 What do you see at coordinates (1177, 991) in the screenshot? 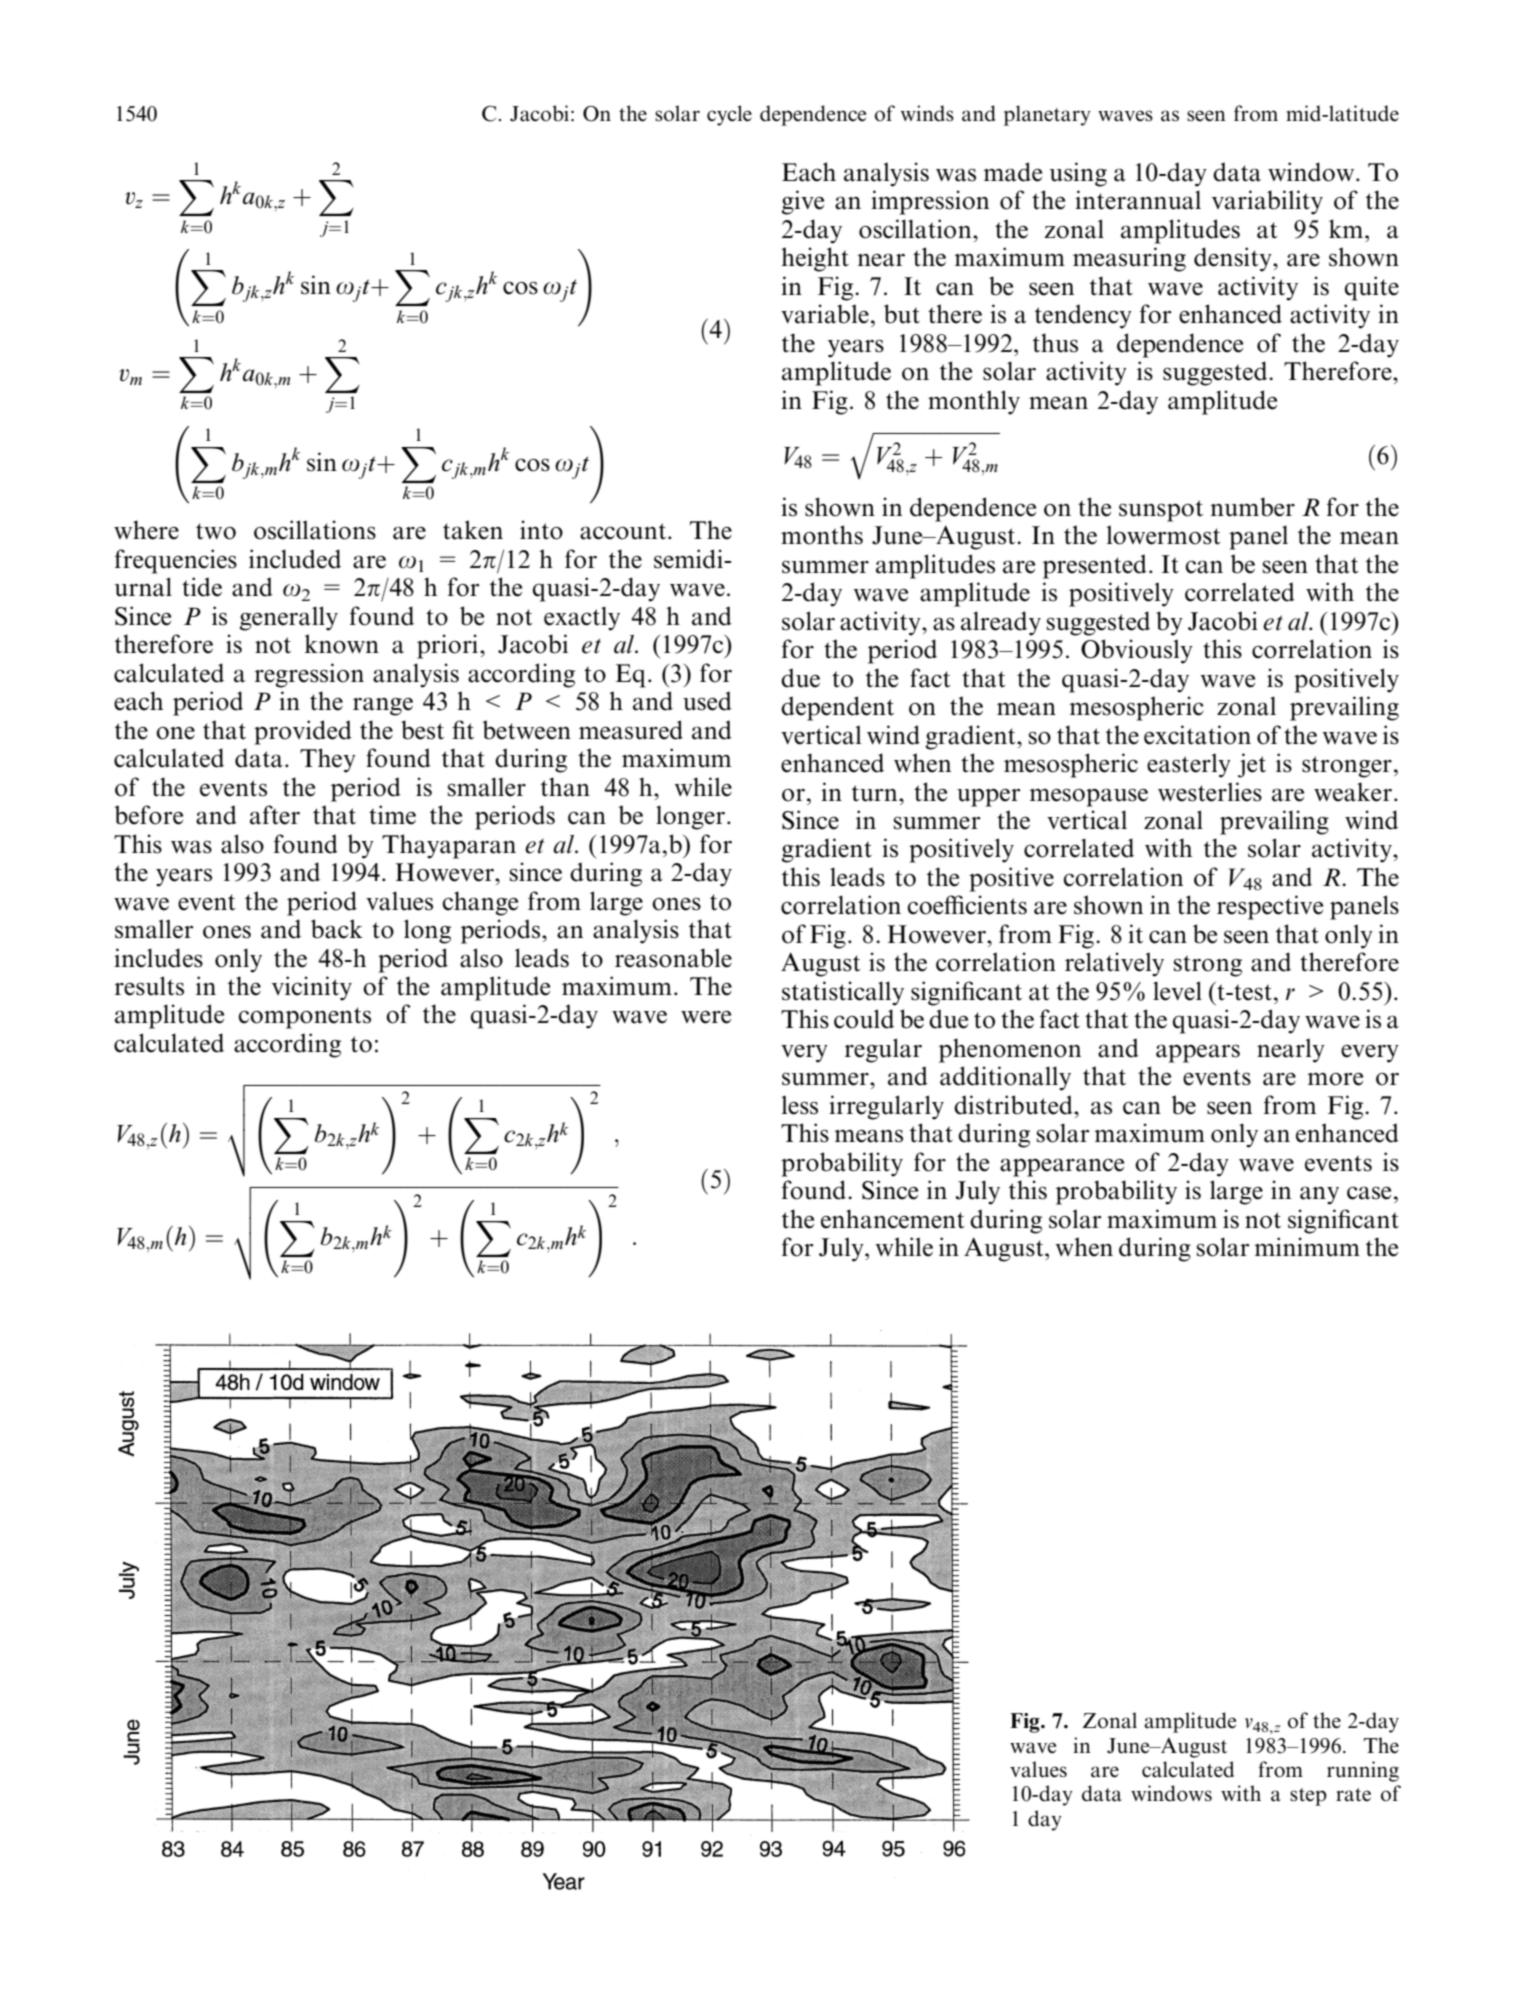
I see `level` at bounding box center [1177, 991].
